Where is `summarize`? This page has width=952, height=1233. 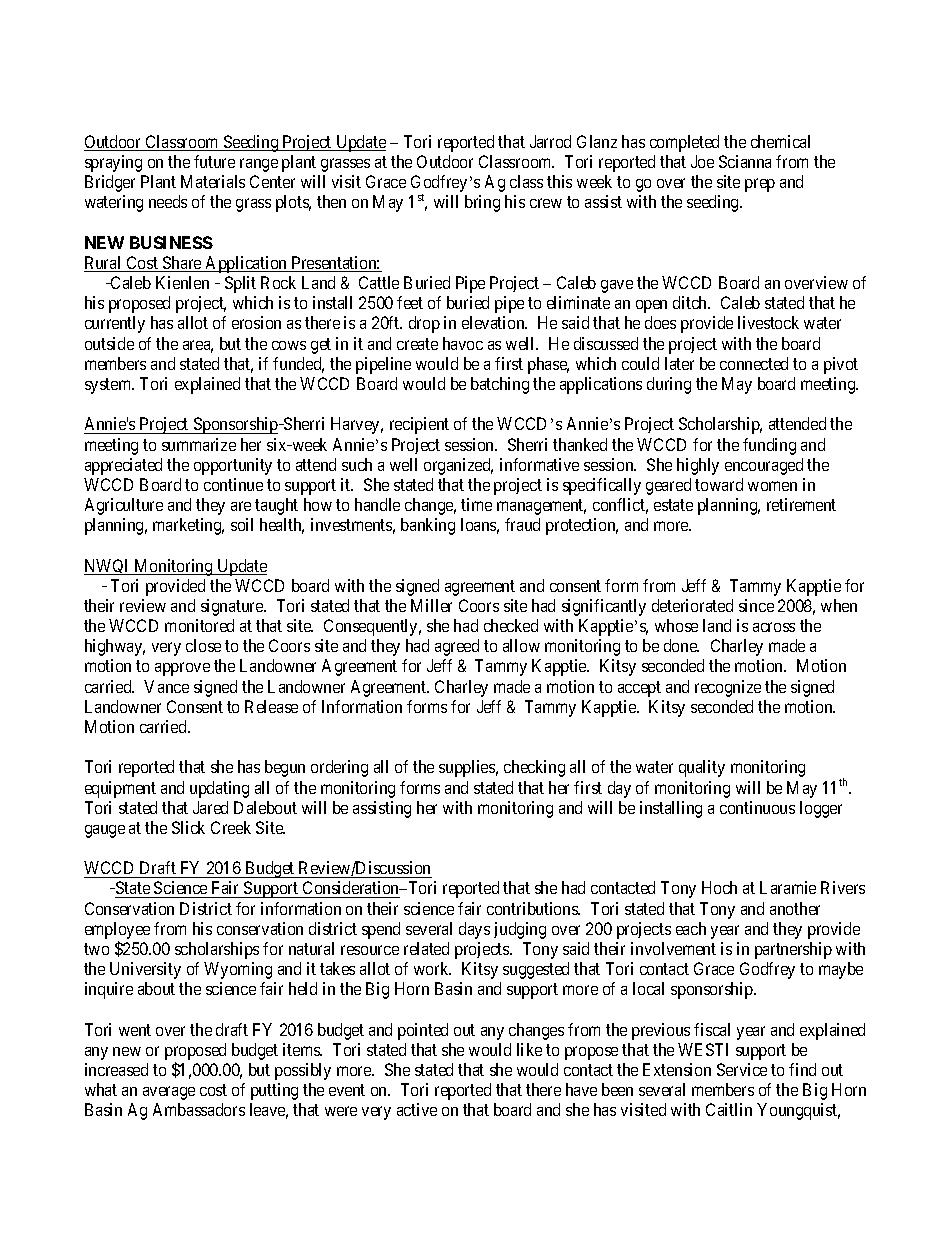 summarize is located at coordinates (199, 444).
